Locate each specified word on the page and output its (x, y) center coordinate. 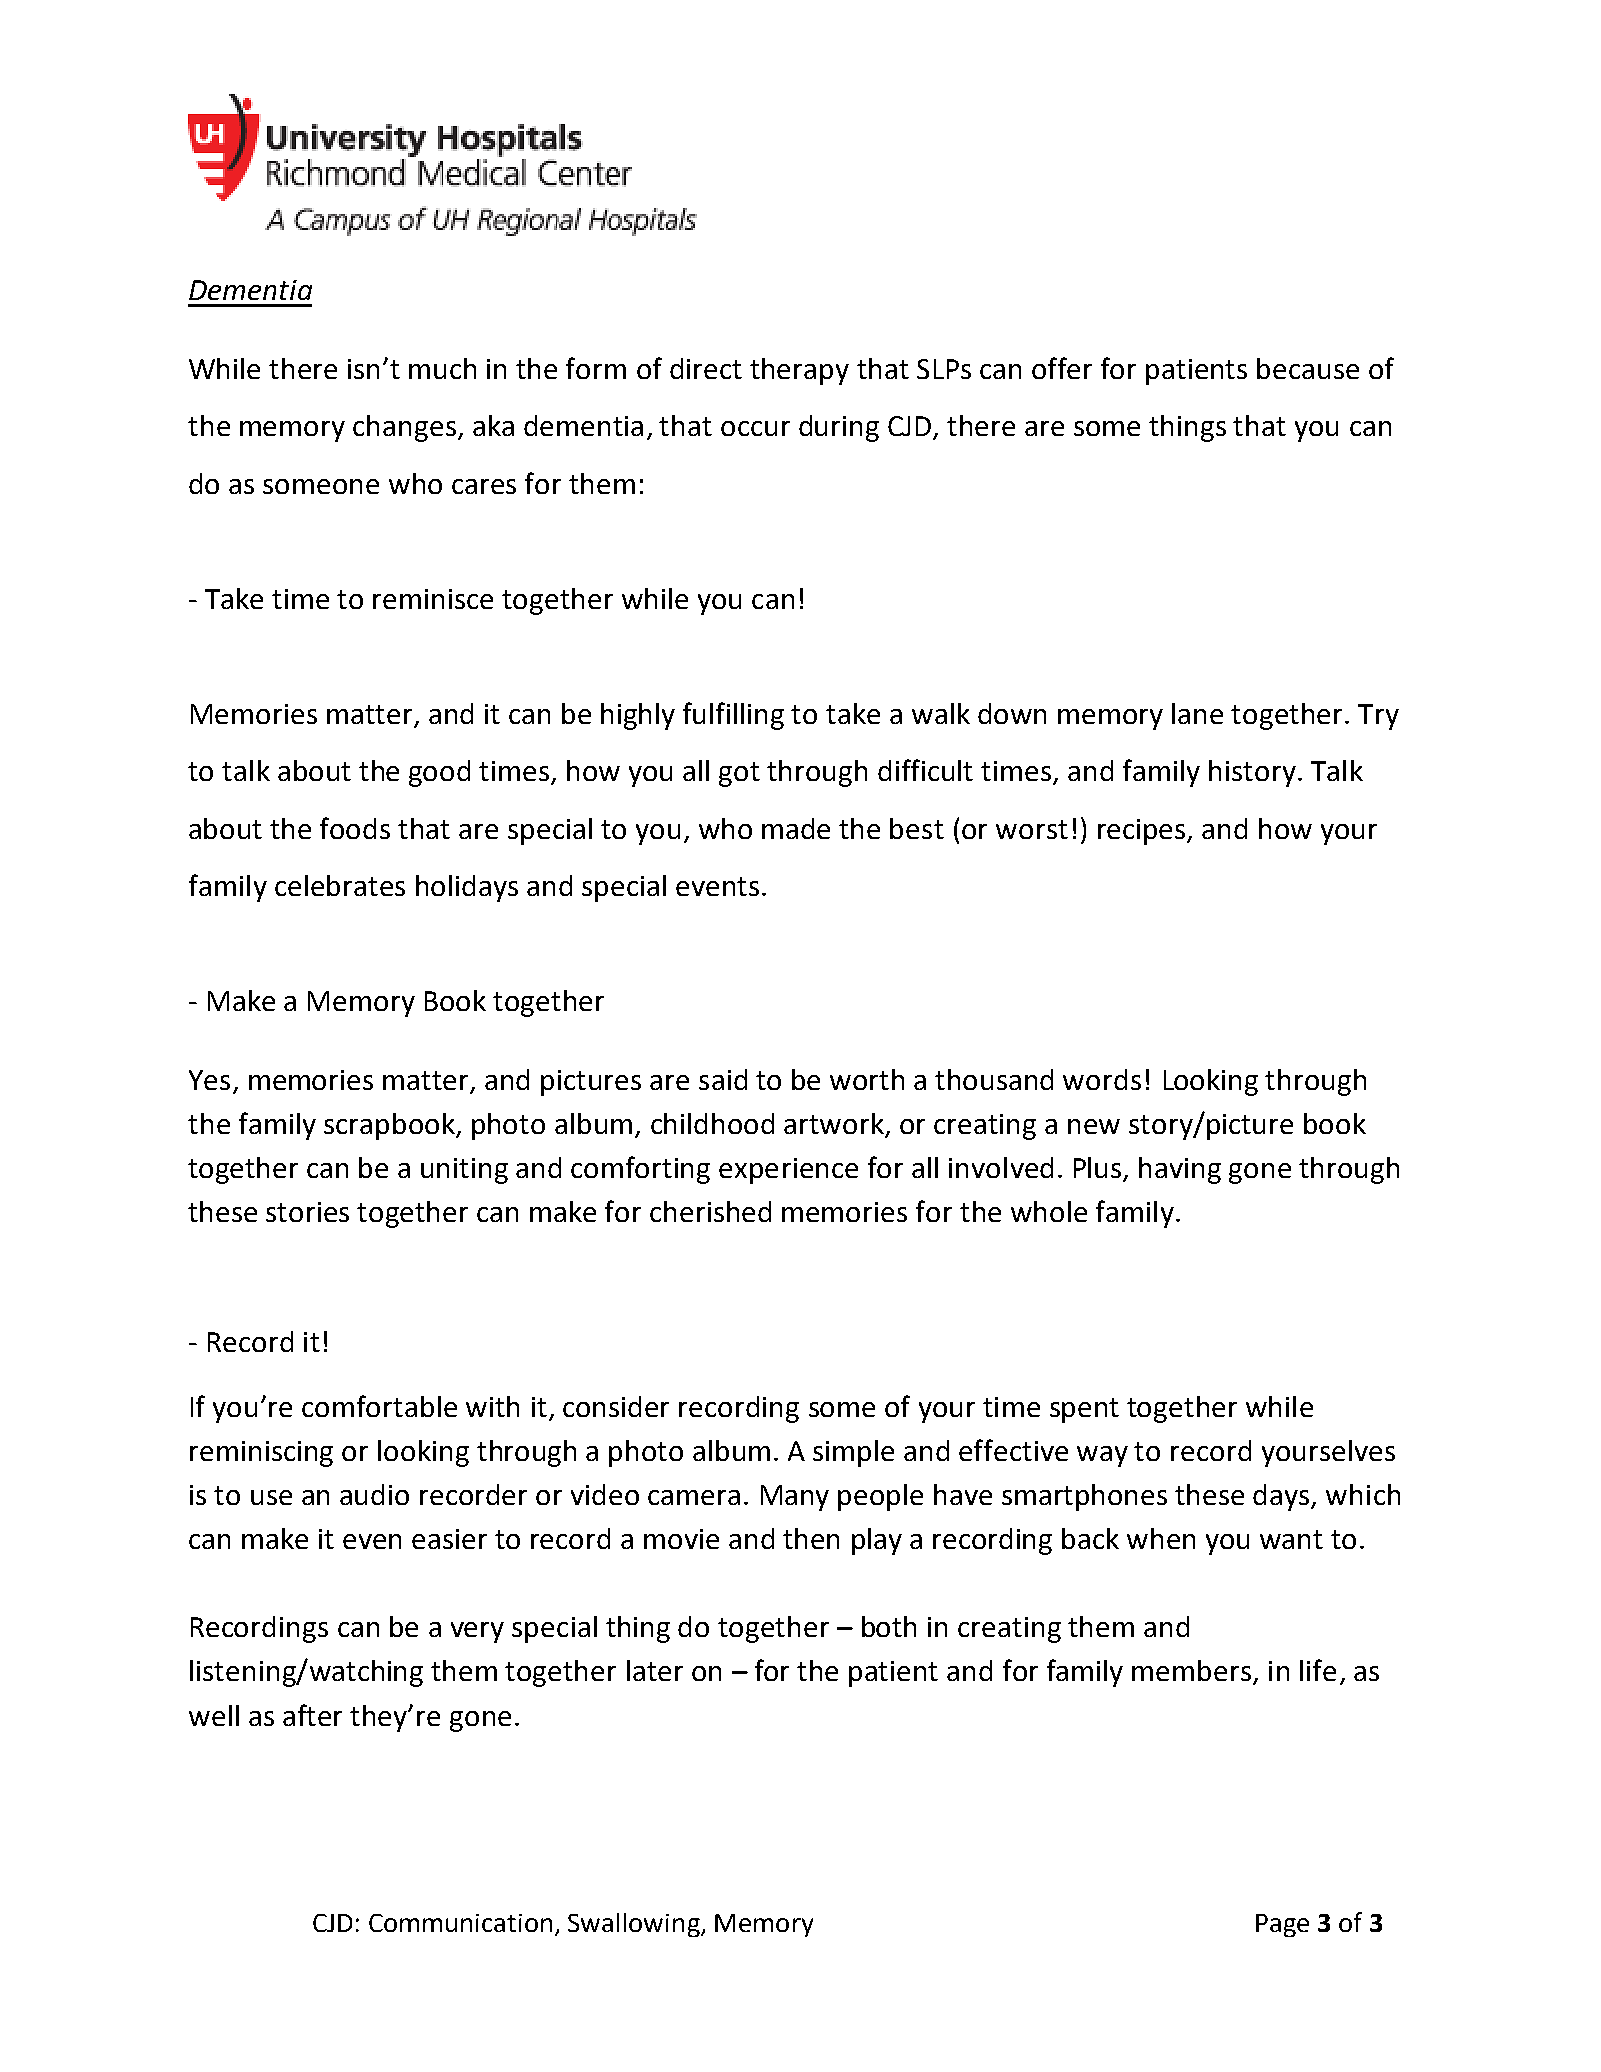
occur (755, 428)
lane (1197, 713)
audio (374, 1494)
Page (1282, 1925)
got (739, 774)
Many (795, 1498)
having (1180, 1170)
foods (355, 828)
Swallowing (635, 1925)
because (1308, 368)
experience (788, 1171)
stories (307, 1212)
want (1291, 1539)
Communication (460, 1923)
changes (404, 428)
